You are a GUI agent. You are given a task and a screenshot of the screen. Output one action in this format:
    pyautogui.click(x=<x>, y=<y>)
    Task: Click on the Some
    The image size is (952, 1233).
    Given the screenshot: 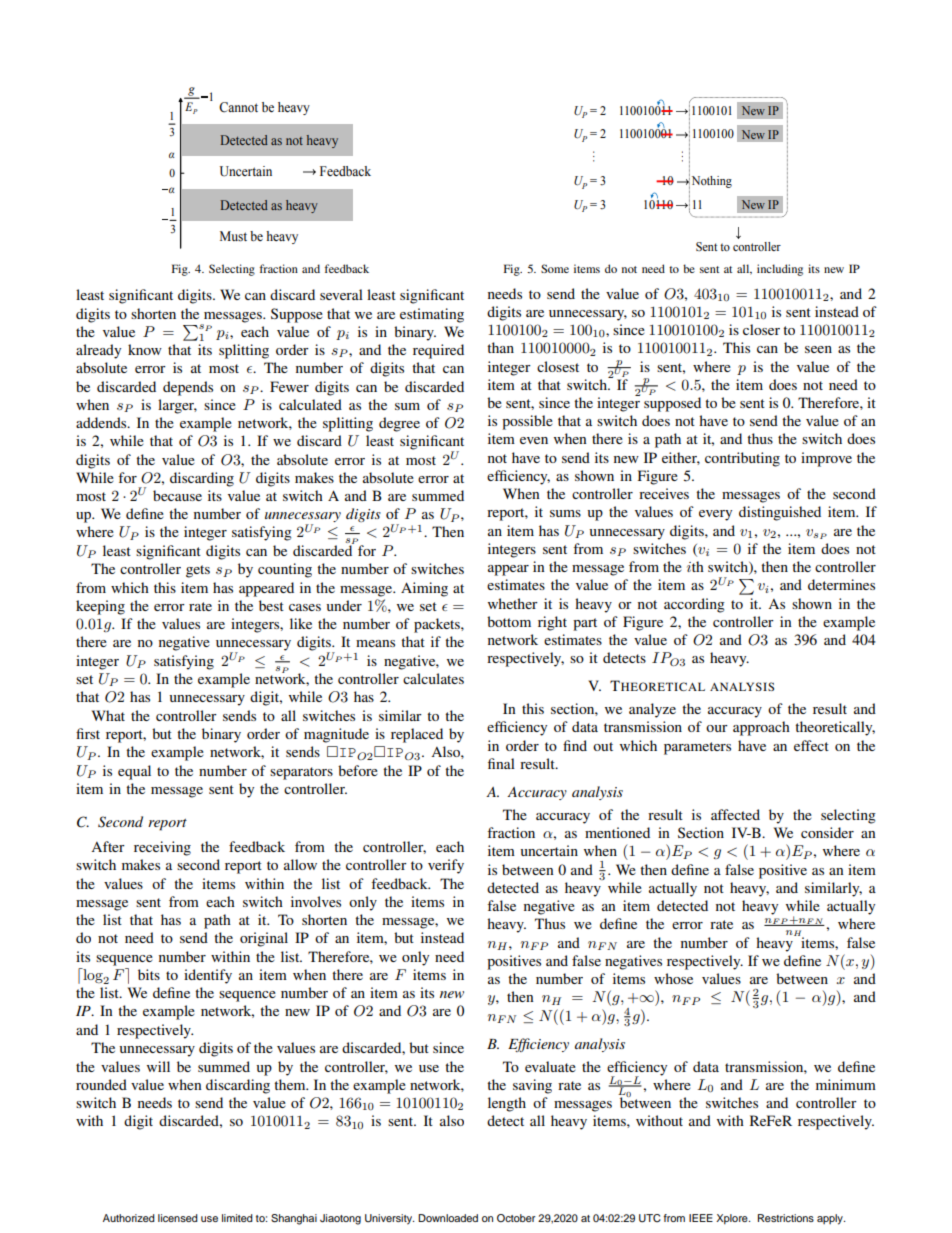 What is the action you would take?
    pyautogui.click(x=555, y=268)
